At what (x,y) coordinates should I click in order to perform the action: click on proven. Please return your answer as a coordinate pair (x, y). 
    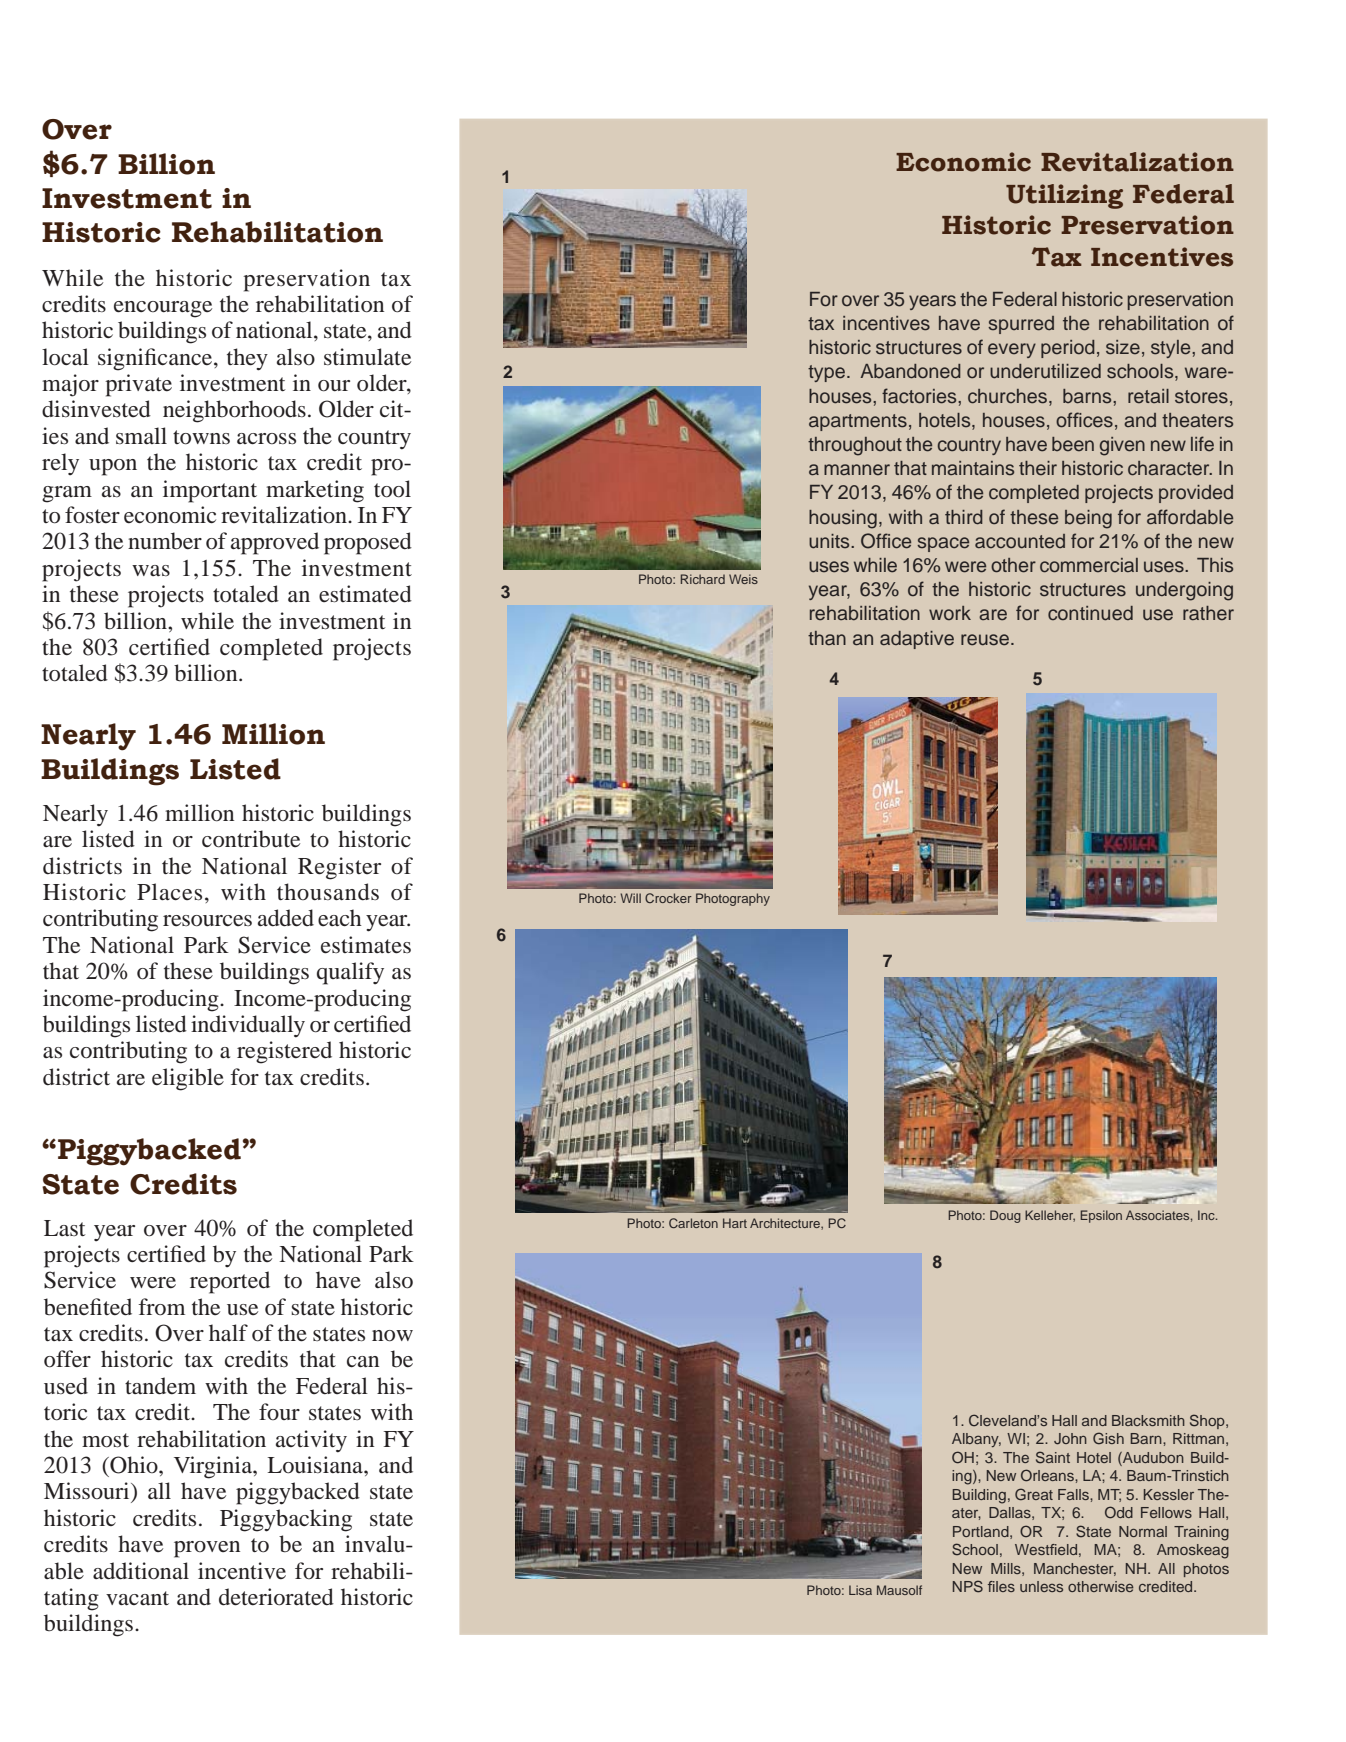
    Looking at the image, I should click on (207, 1549).
